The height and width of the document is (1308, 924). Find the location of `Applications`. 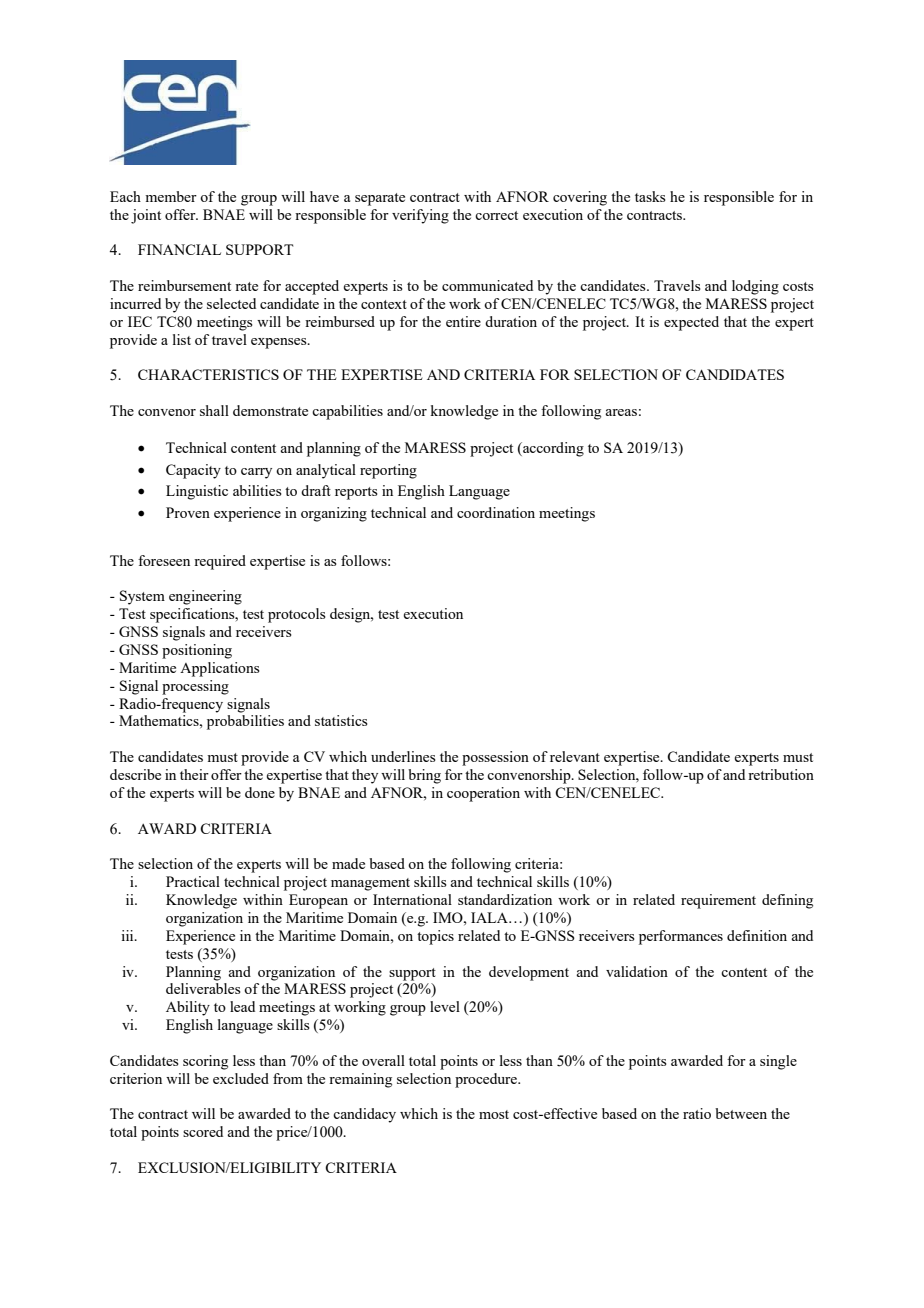

Applications is located at coordinates (220, 669).
